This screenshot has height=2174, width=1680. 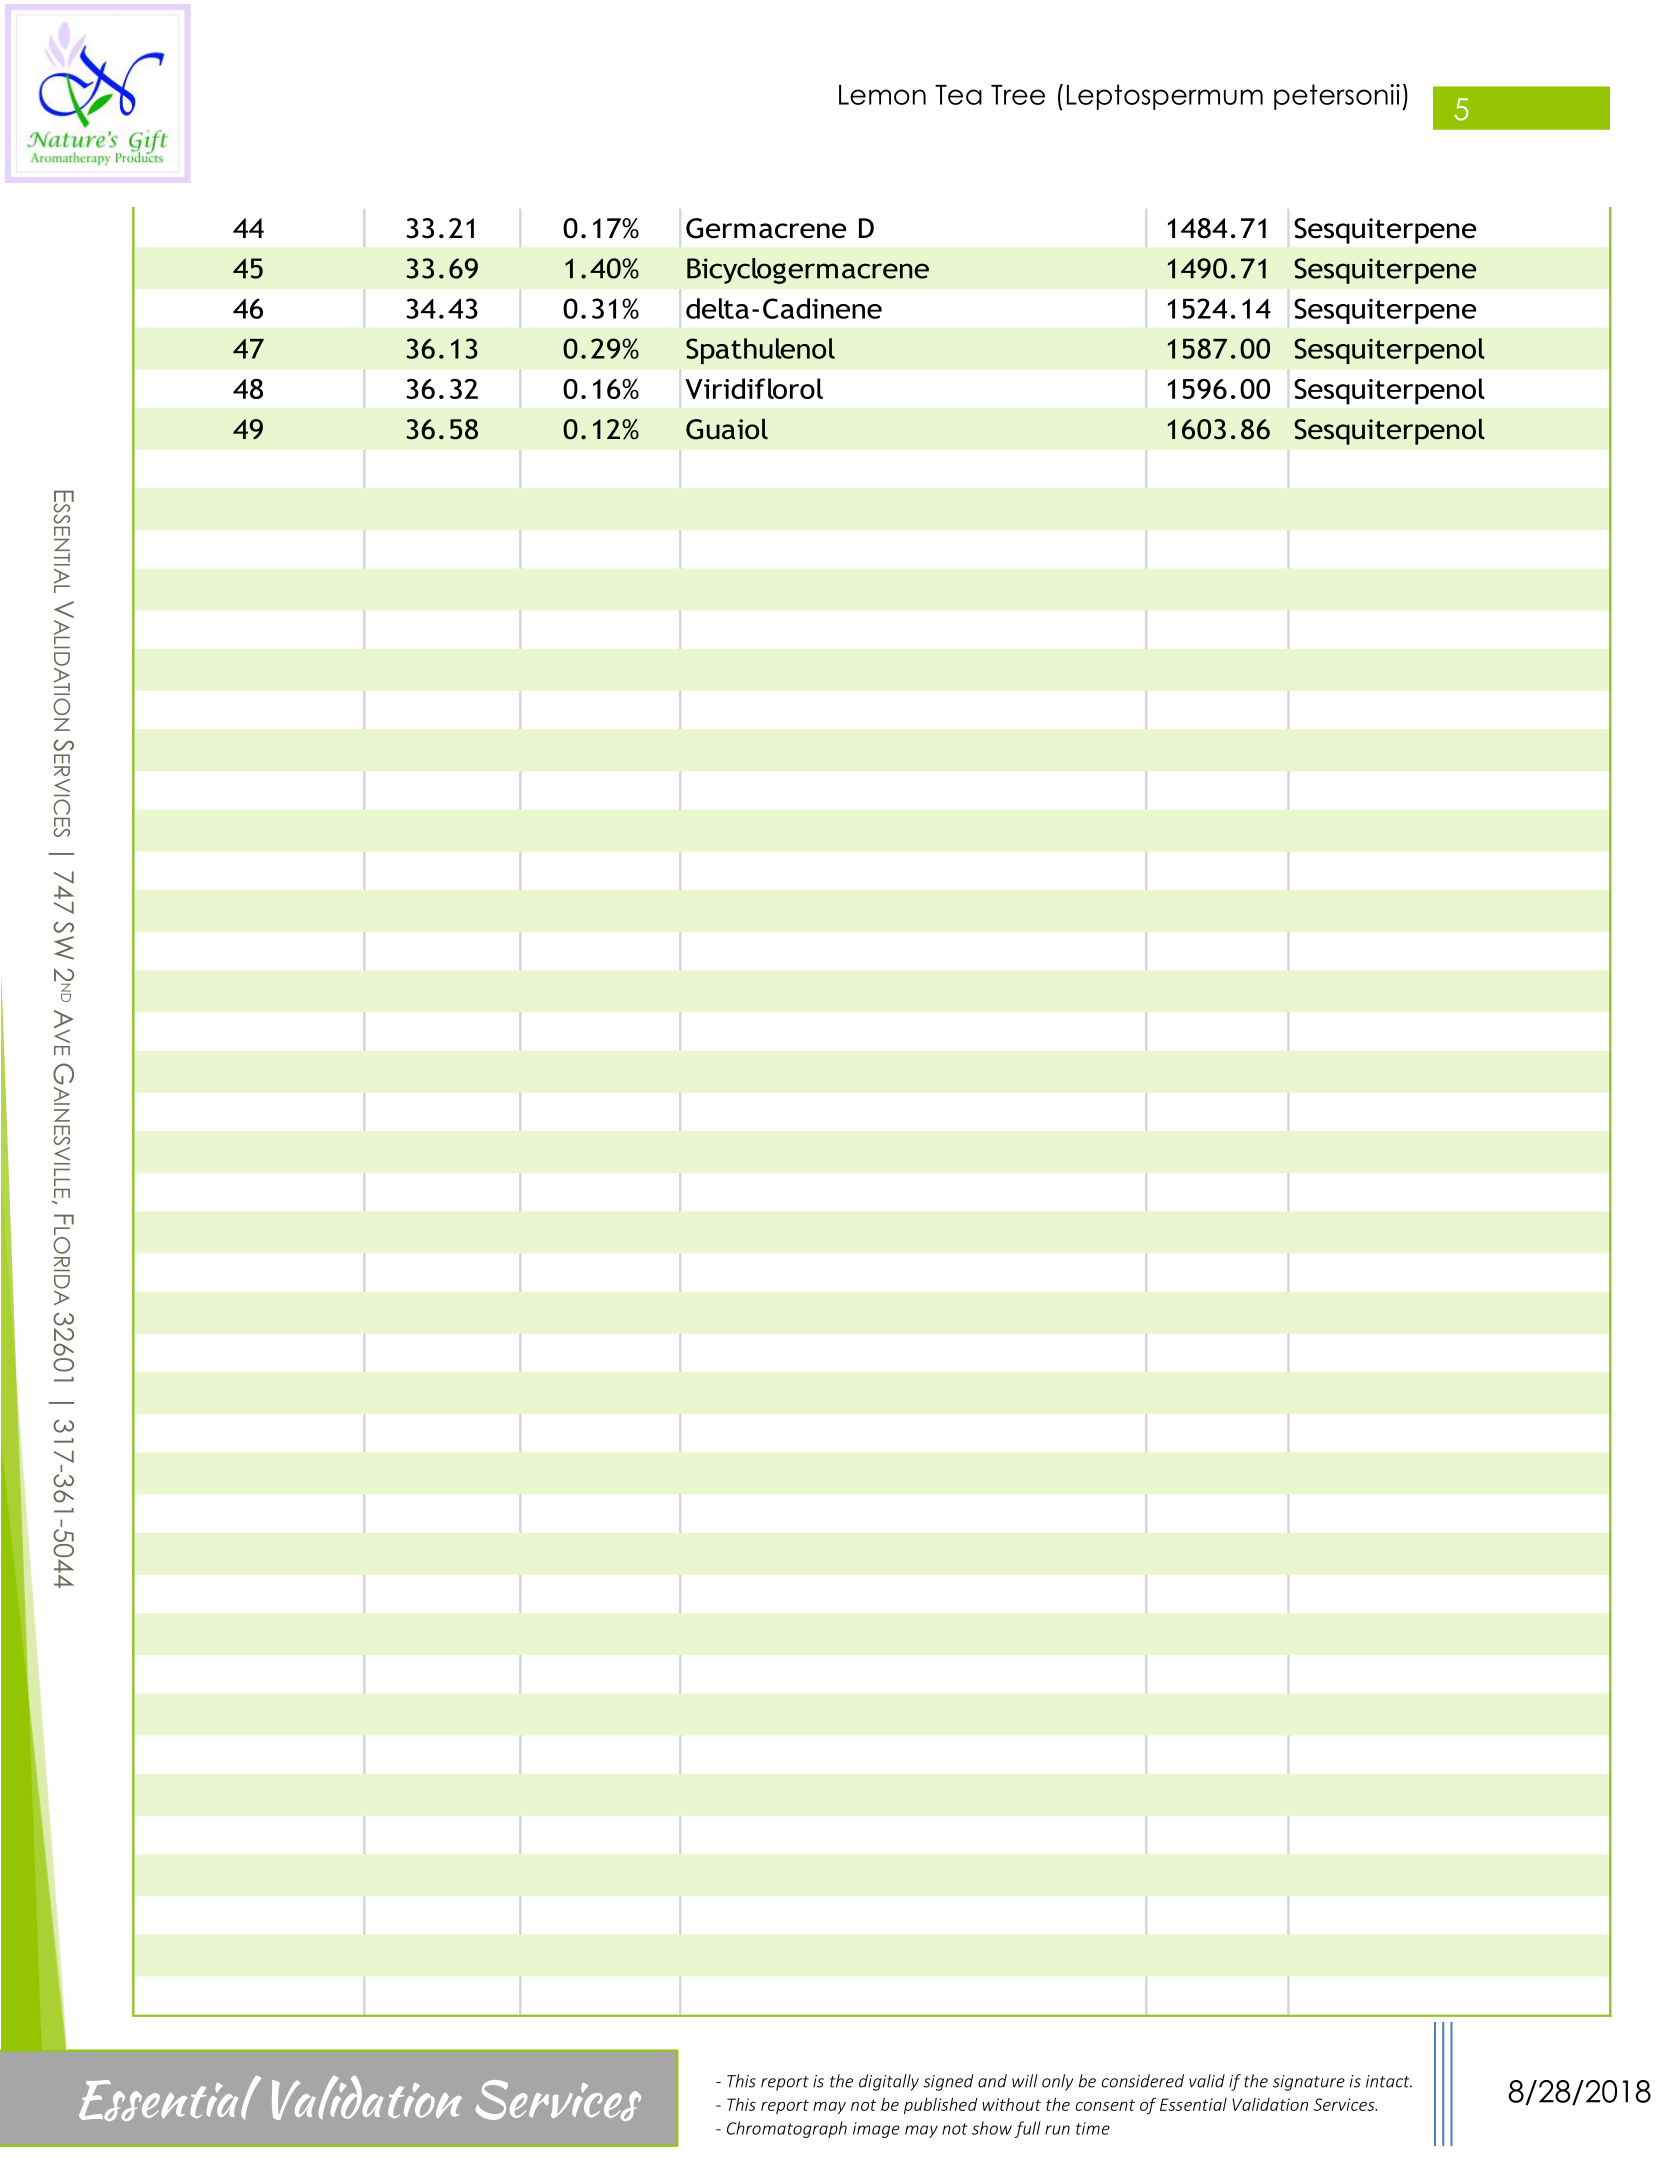 What do you see at coordinates (1389, 2081) in the screenshot?
I see `intact` at bounding box center [1389, 2081].
